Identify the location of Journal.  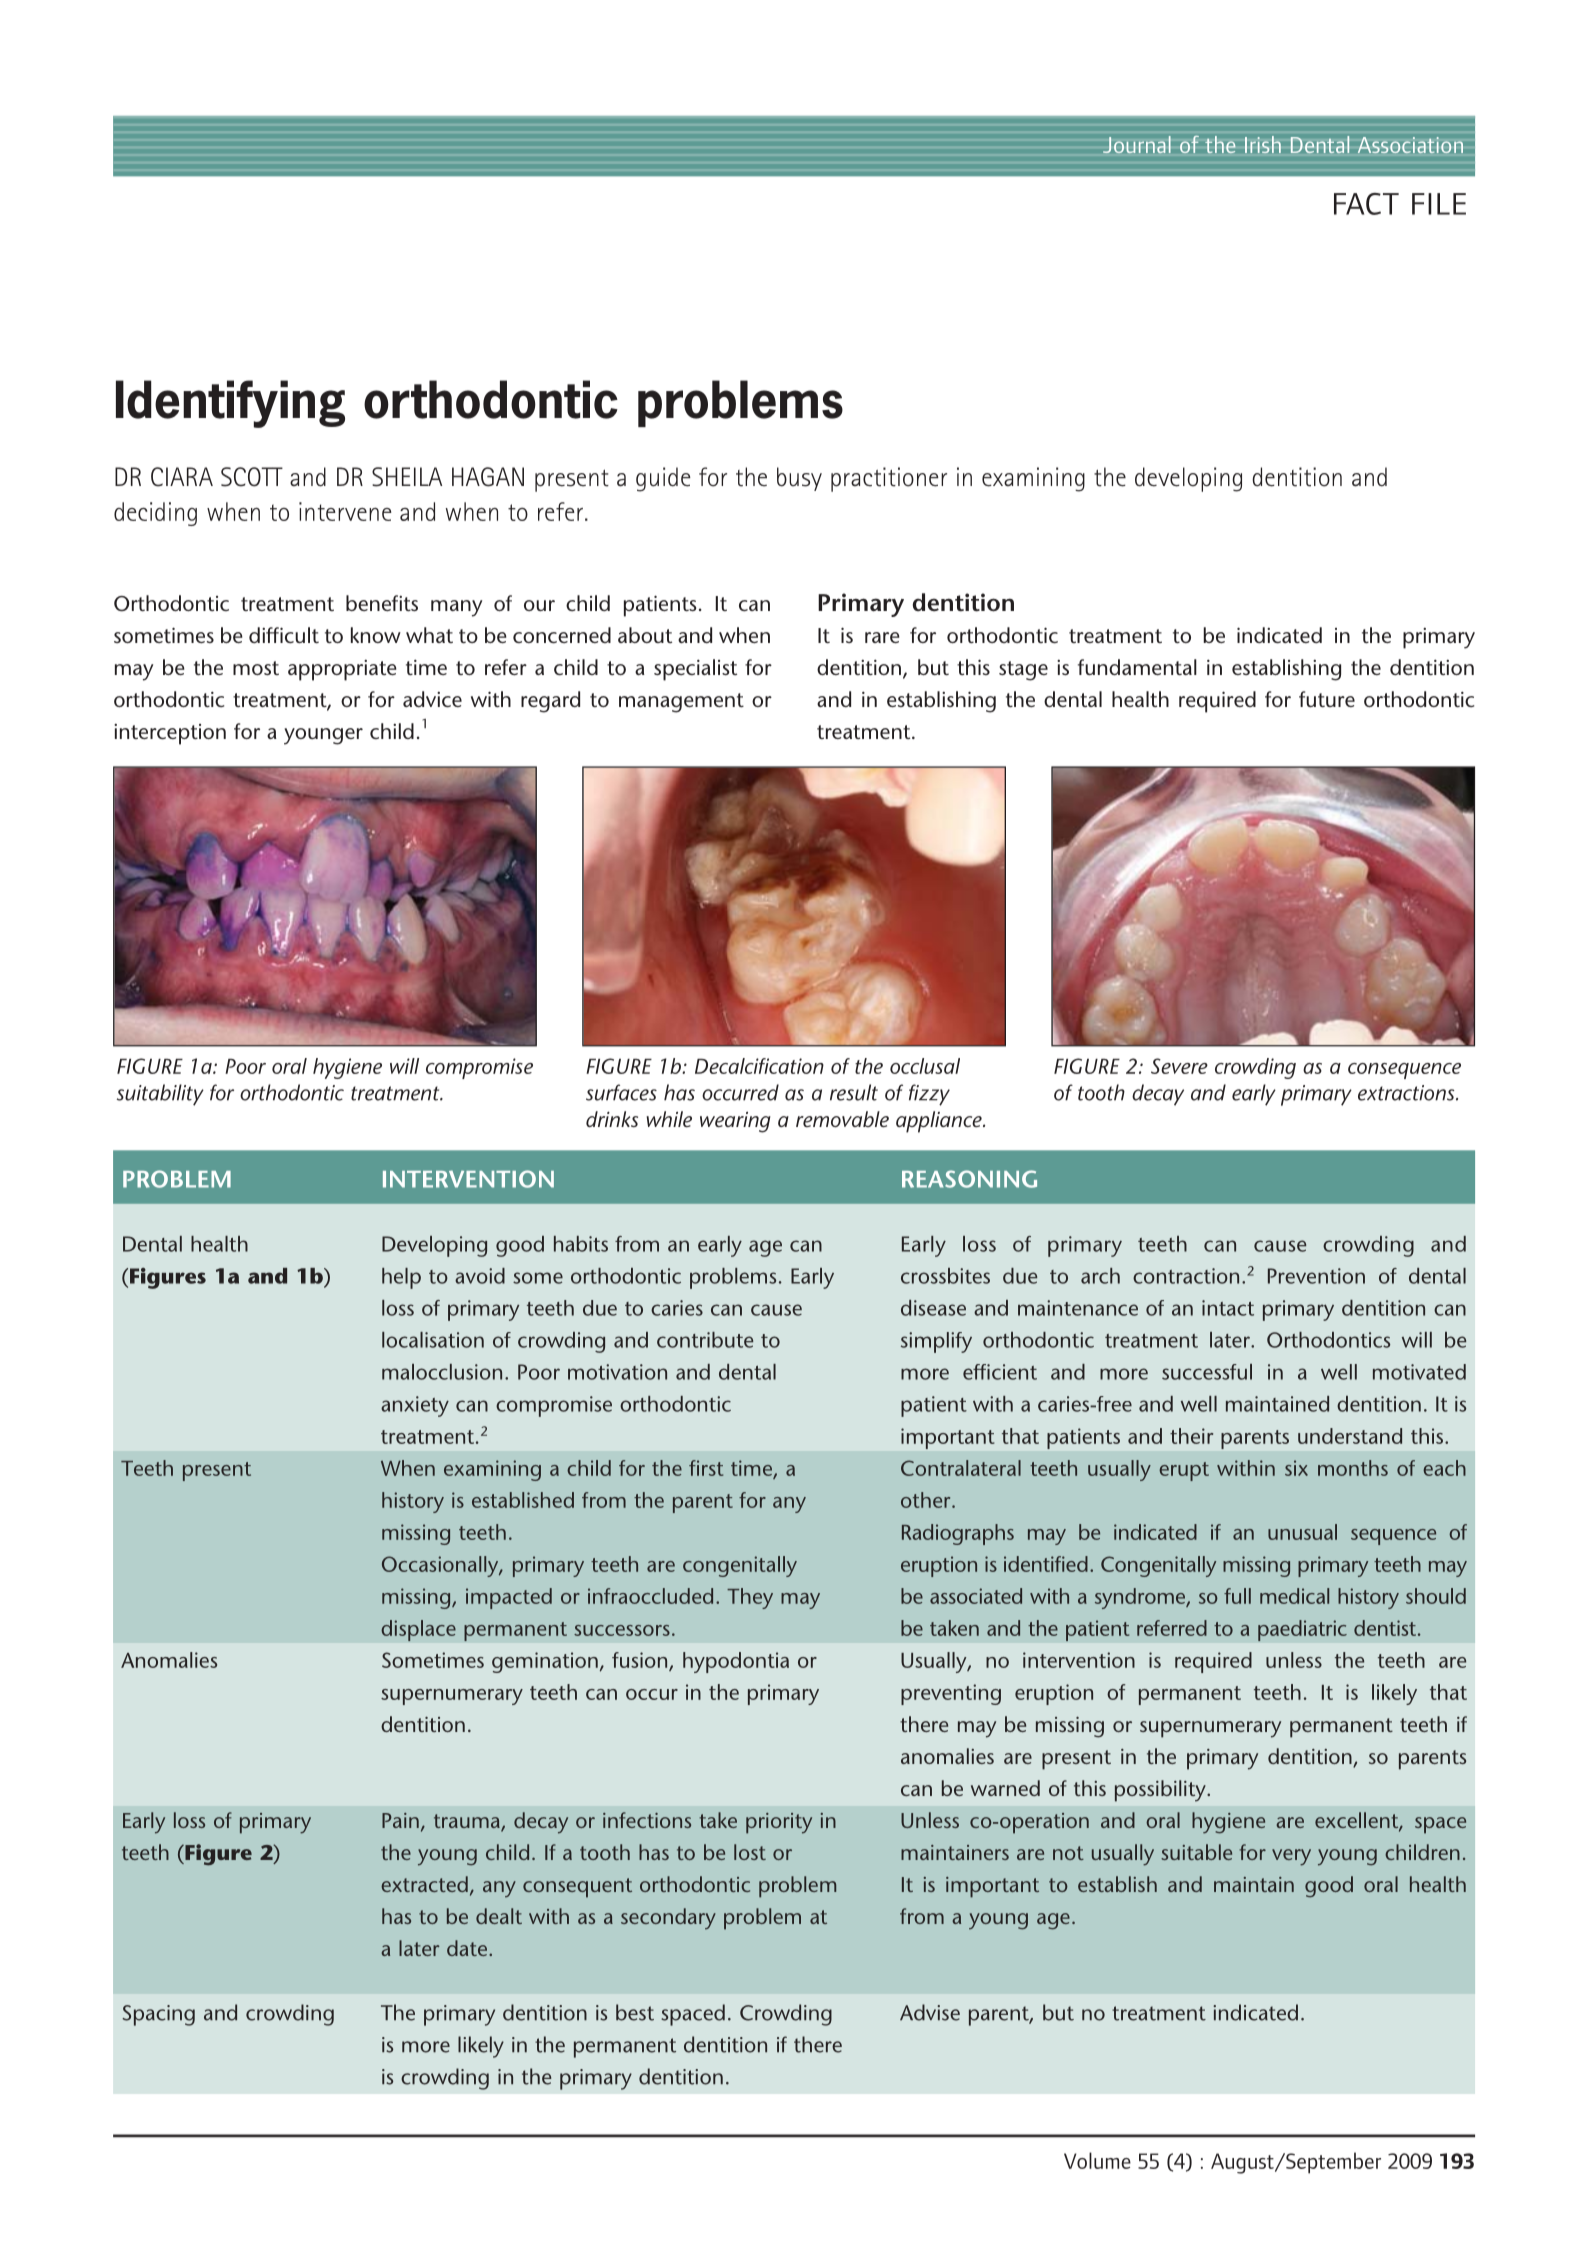
(1137, 144).
